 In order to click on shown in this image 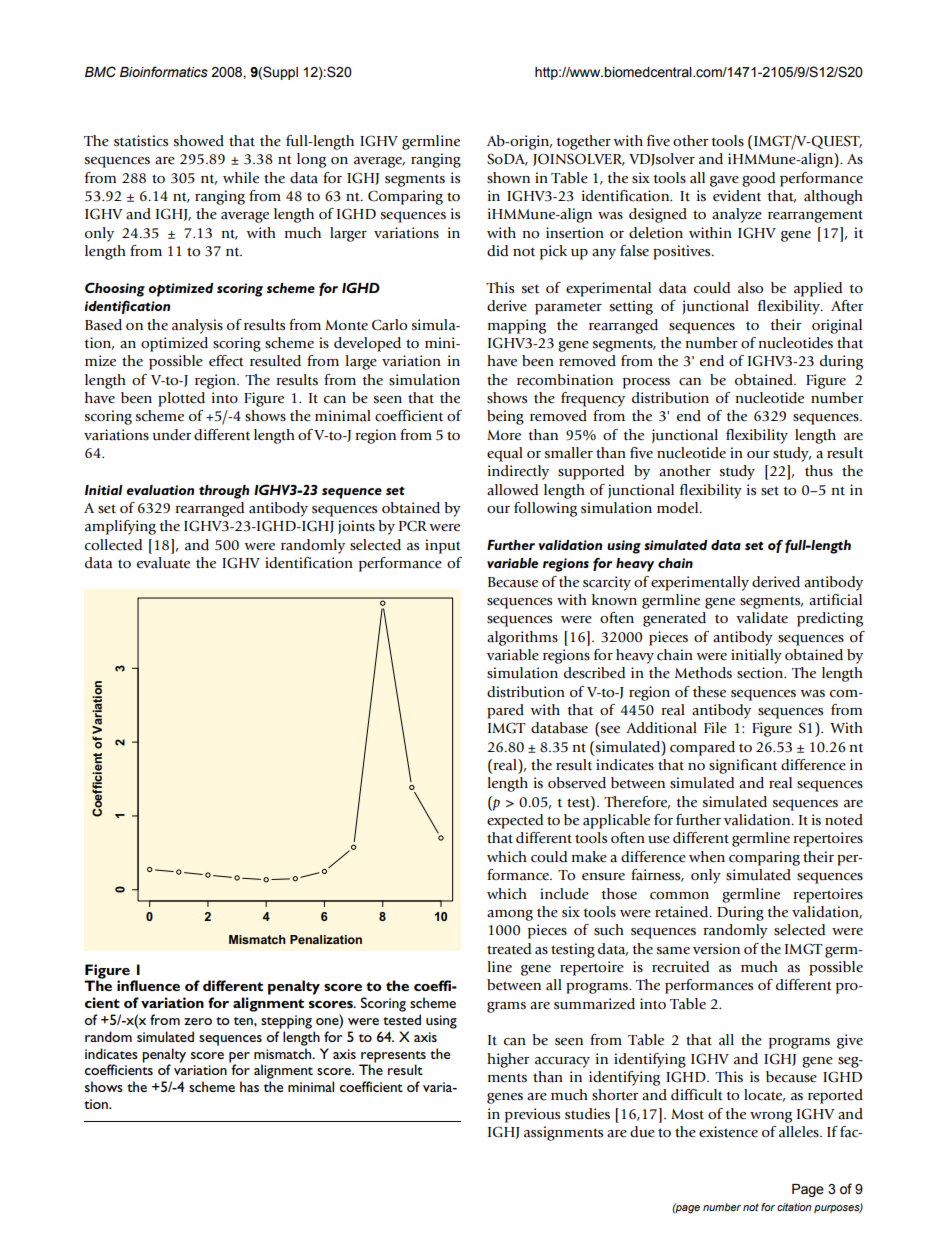, I will do `click(508, 178)`.
